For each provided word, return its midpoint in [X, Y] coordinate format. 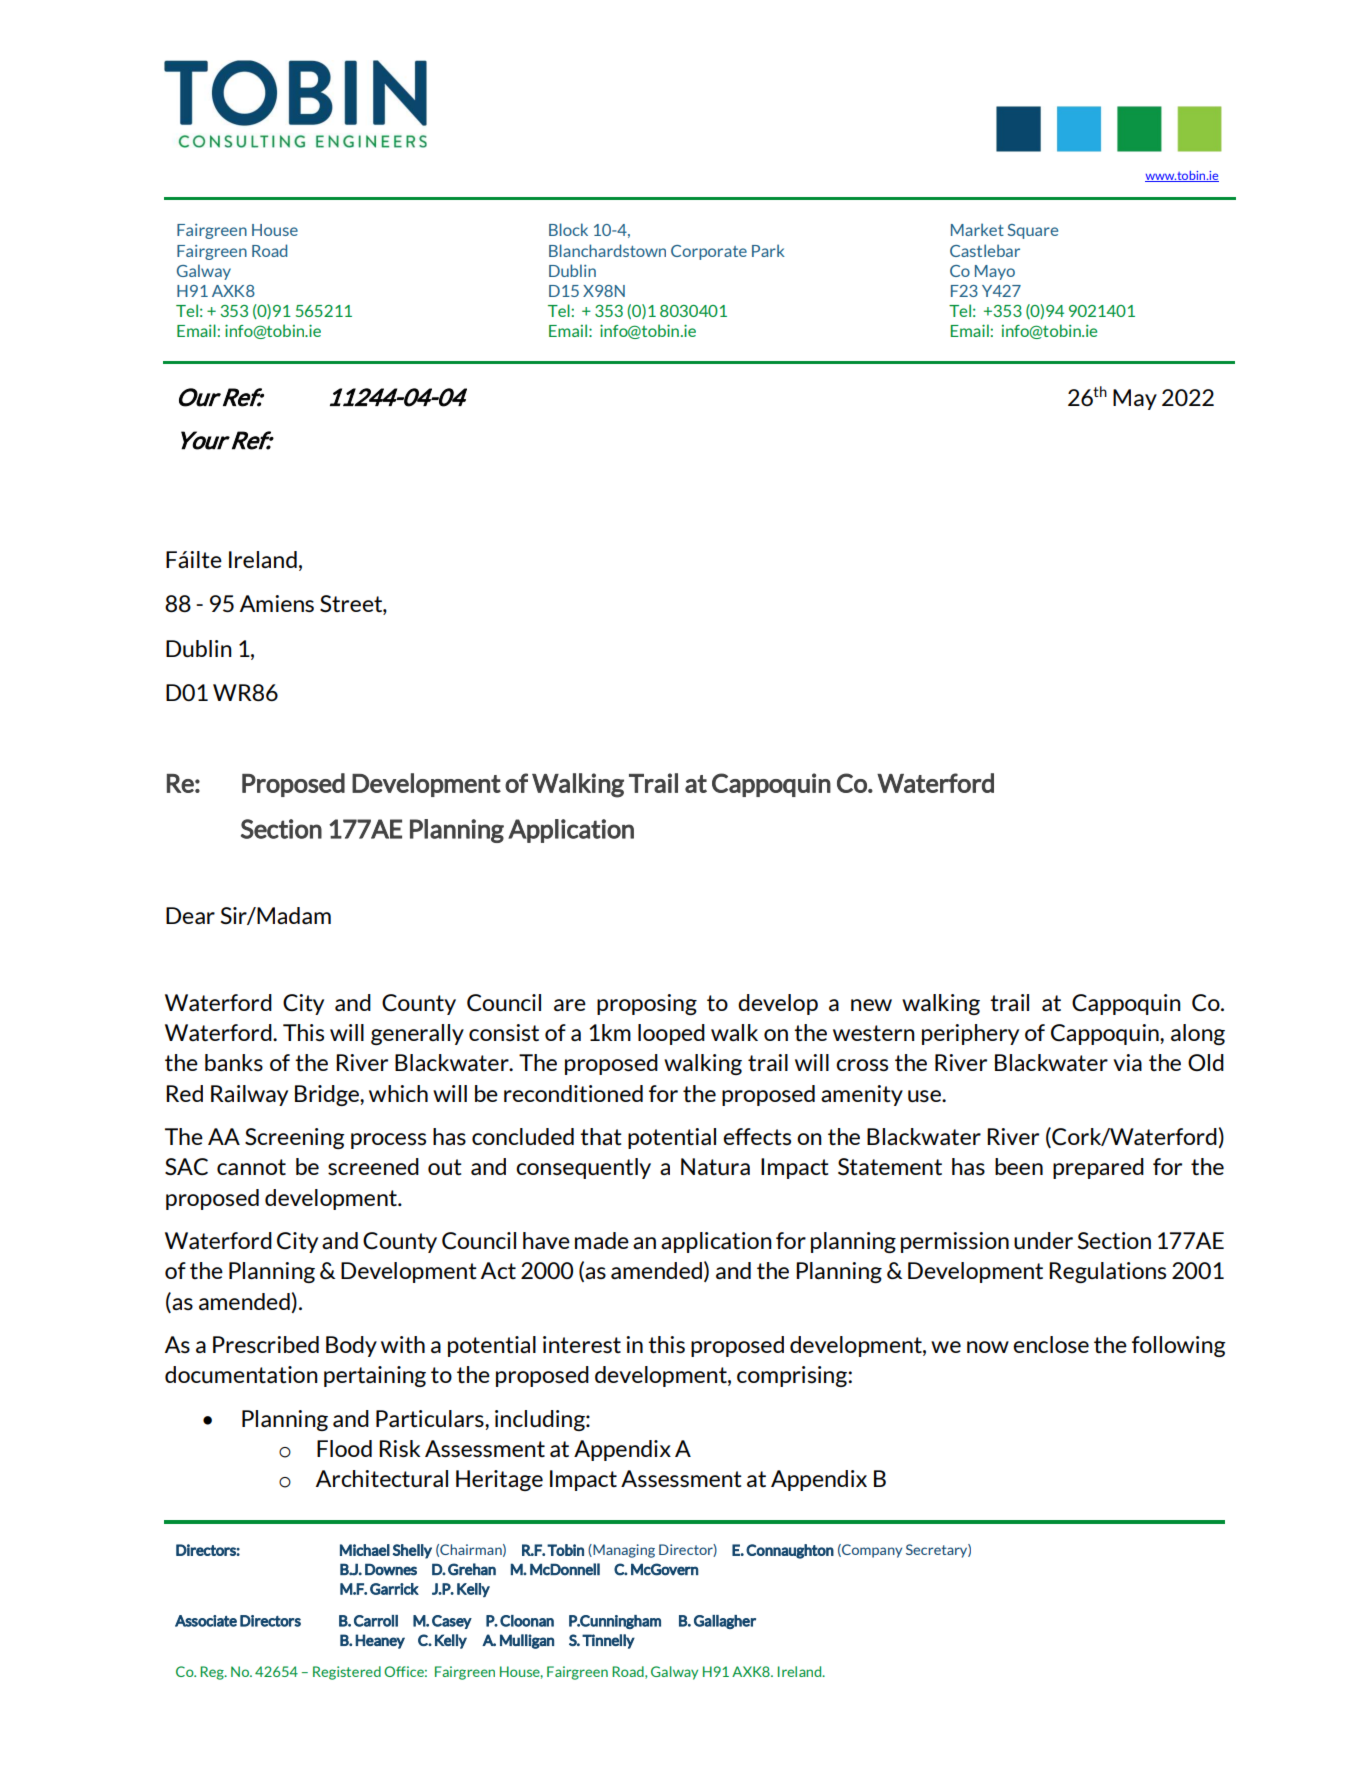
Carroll [376, 1621]
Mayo [995, 272]
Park [768, 250]
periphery [970, 1034]
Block [568, 229]
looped [671, 1034]
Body [351, 1346]
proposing [647, 1004]
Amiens [277, 603]
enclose [1051, 1344]
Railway [249, 1095]
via [1127, 1062]
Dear [190, 915]
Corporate [709, 252]
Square [1032, 231]
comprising [793, 1376]
